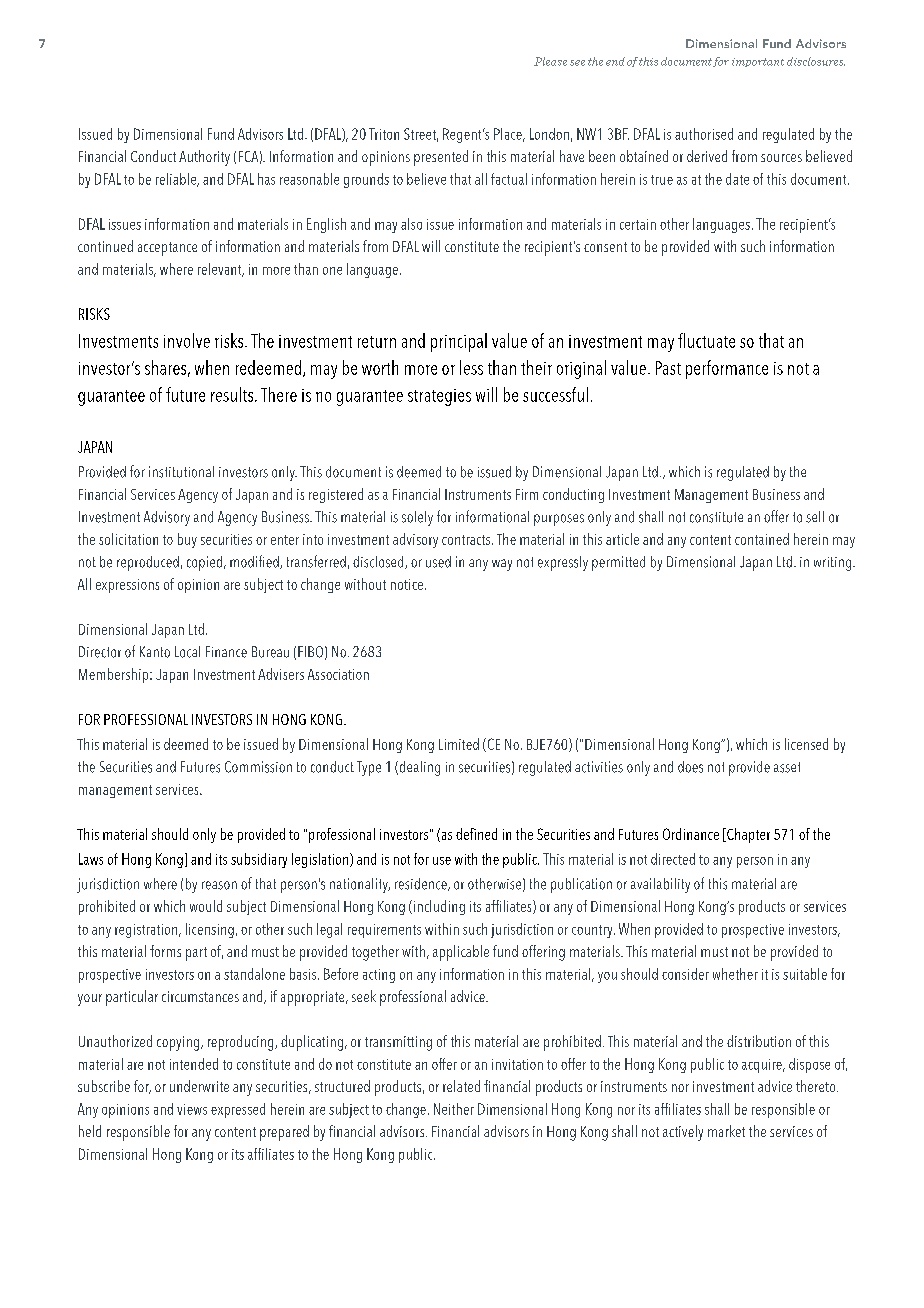 This screenshot has width=924, height=1308. I want to click on Authority, so click(204, 158).
